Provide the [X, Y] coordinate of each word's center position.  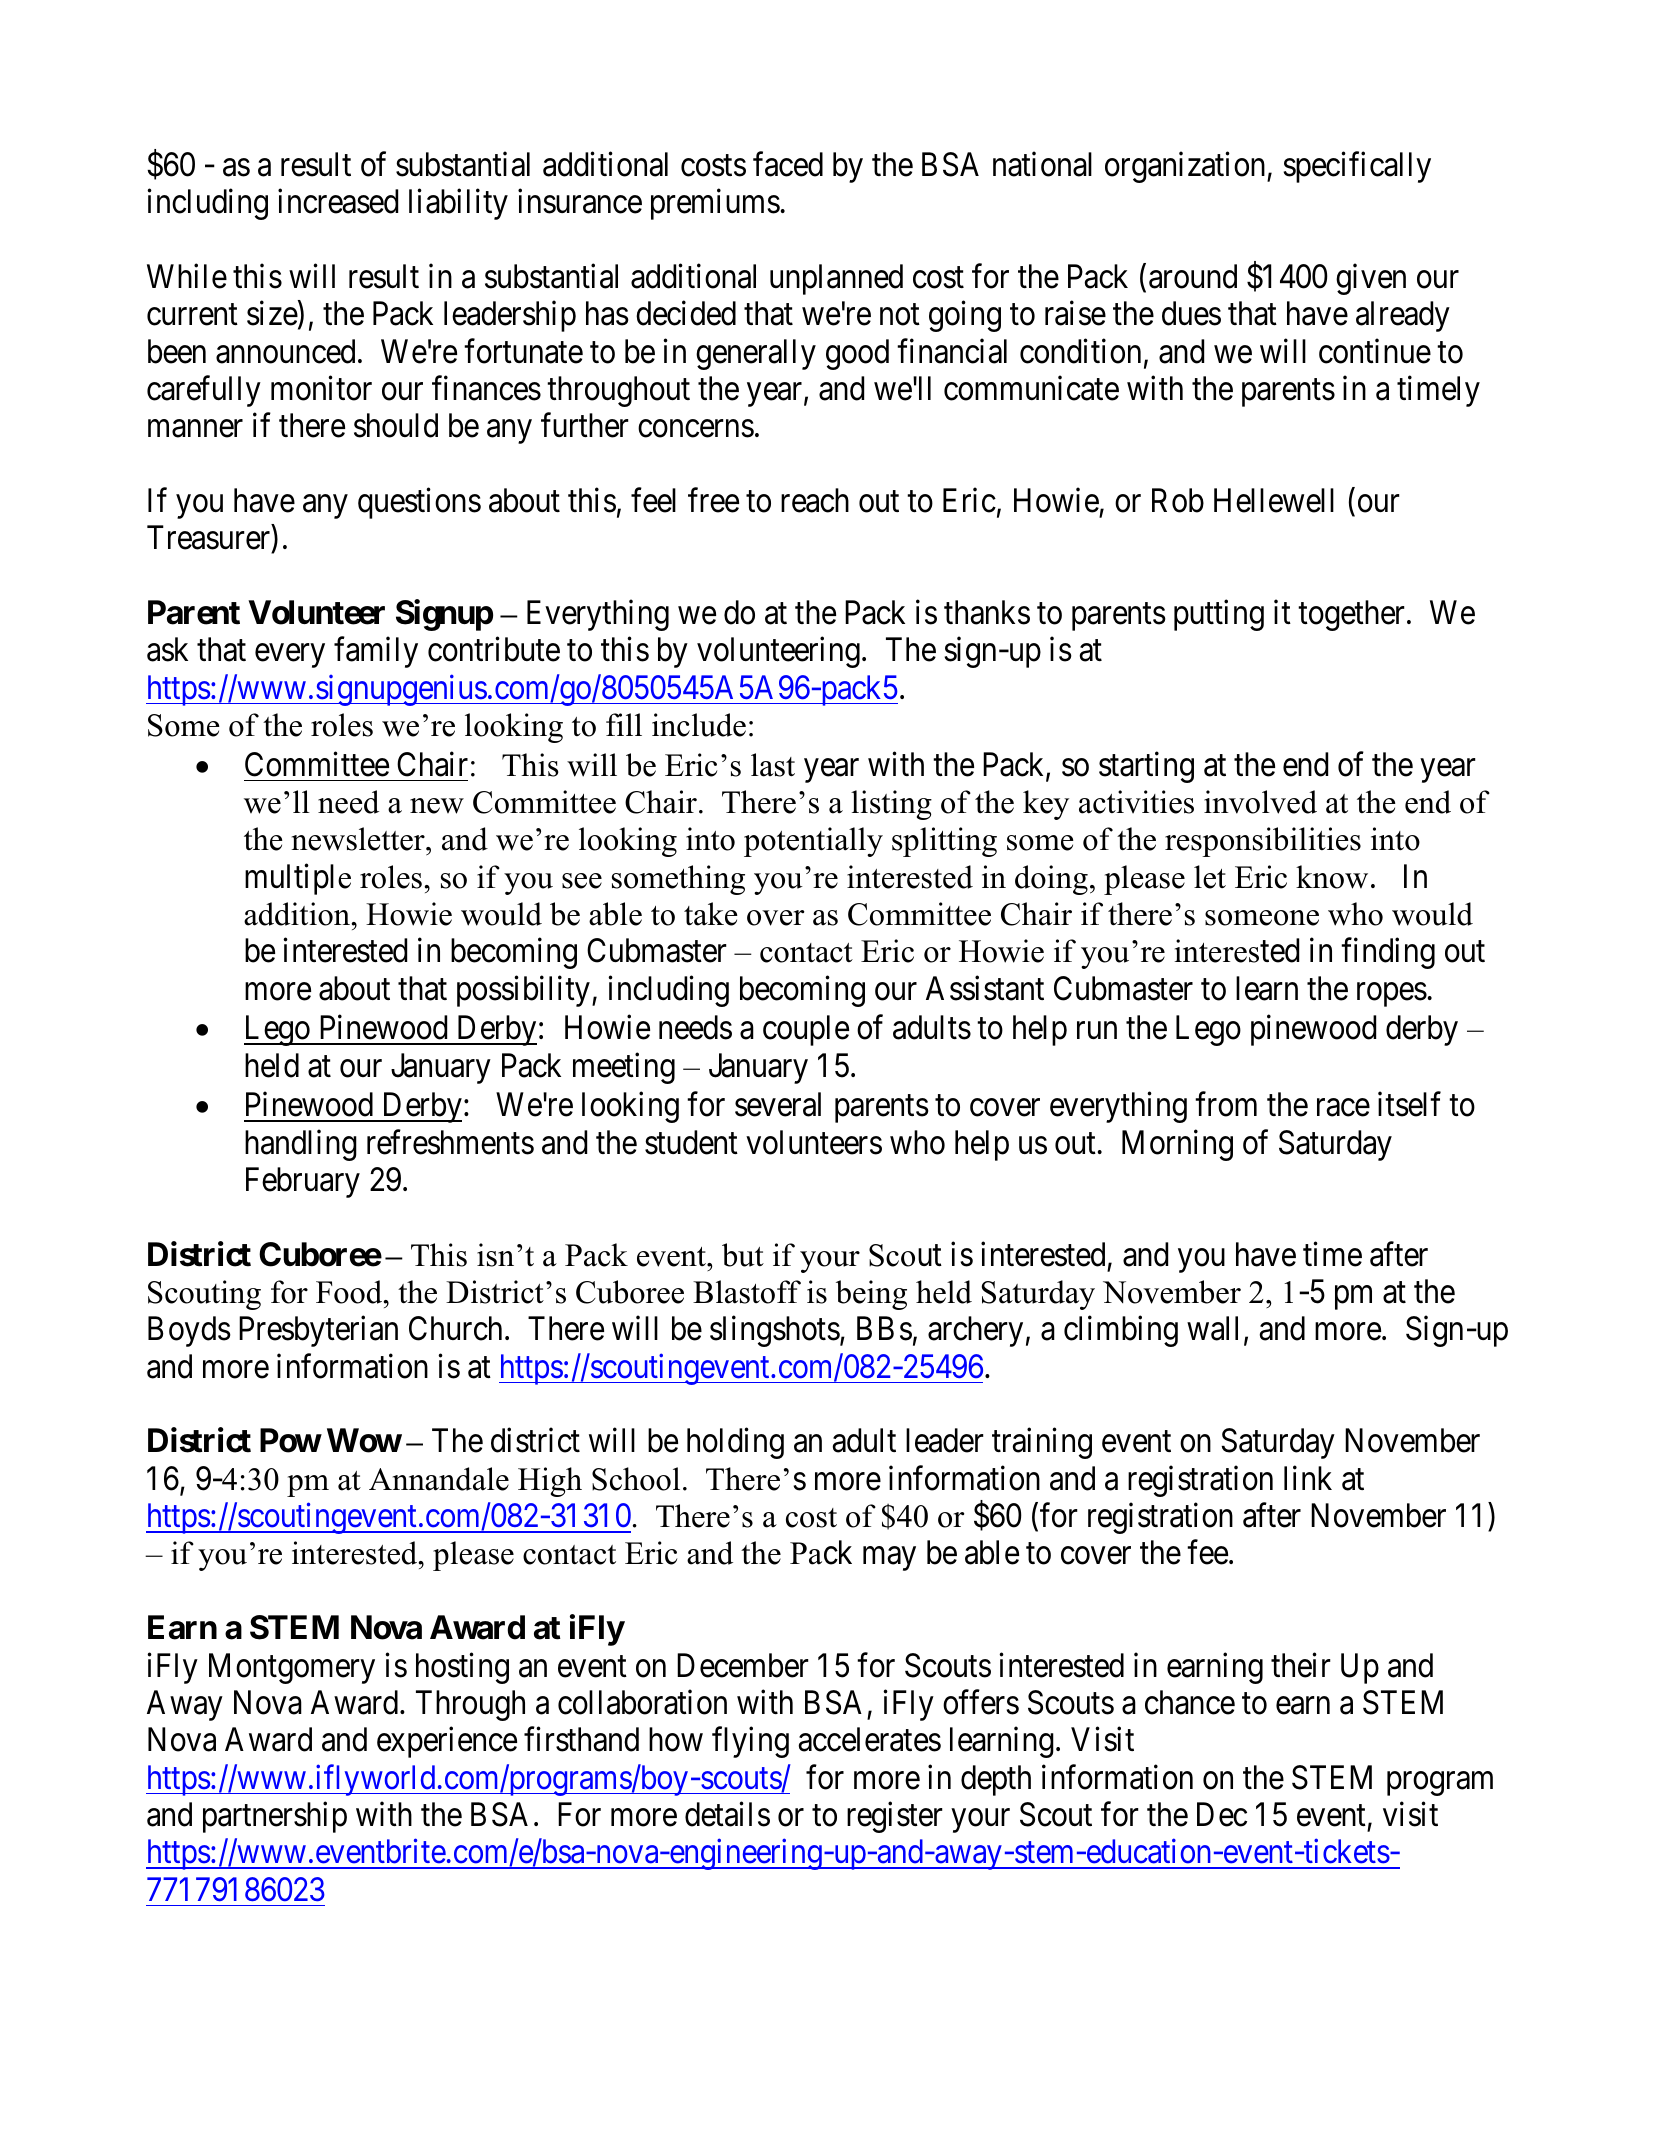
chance [1190, 1702]
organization [1186, 167]
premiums [715, 204]
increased [338, 201]
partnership [275, 1817]
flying [750, 1742]
